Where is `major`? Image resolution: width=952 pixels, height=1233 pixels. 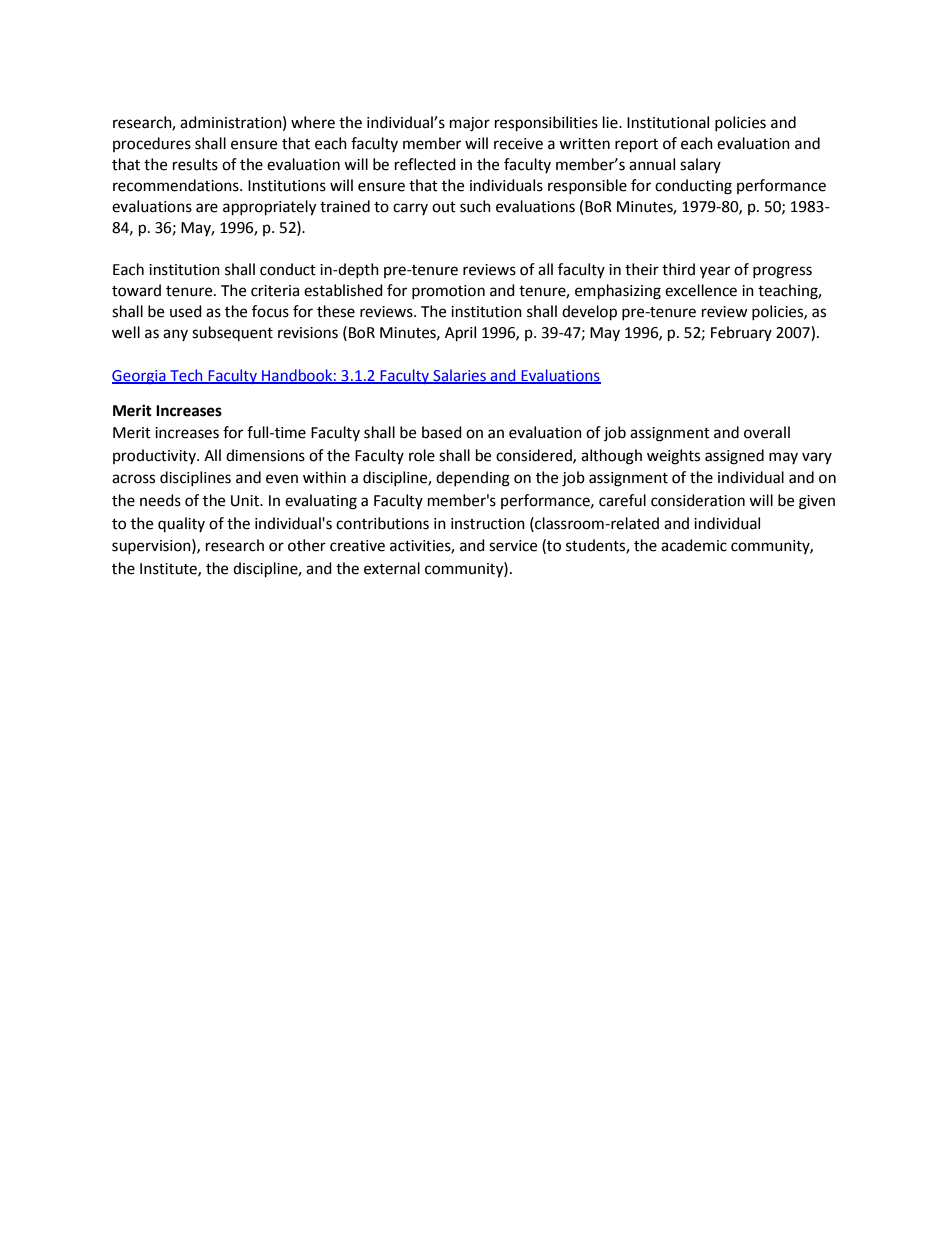 major is located at coordinates (470, 124).
